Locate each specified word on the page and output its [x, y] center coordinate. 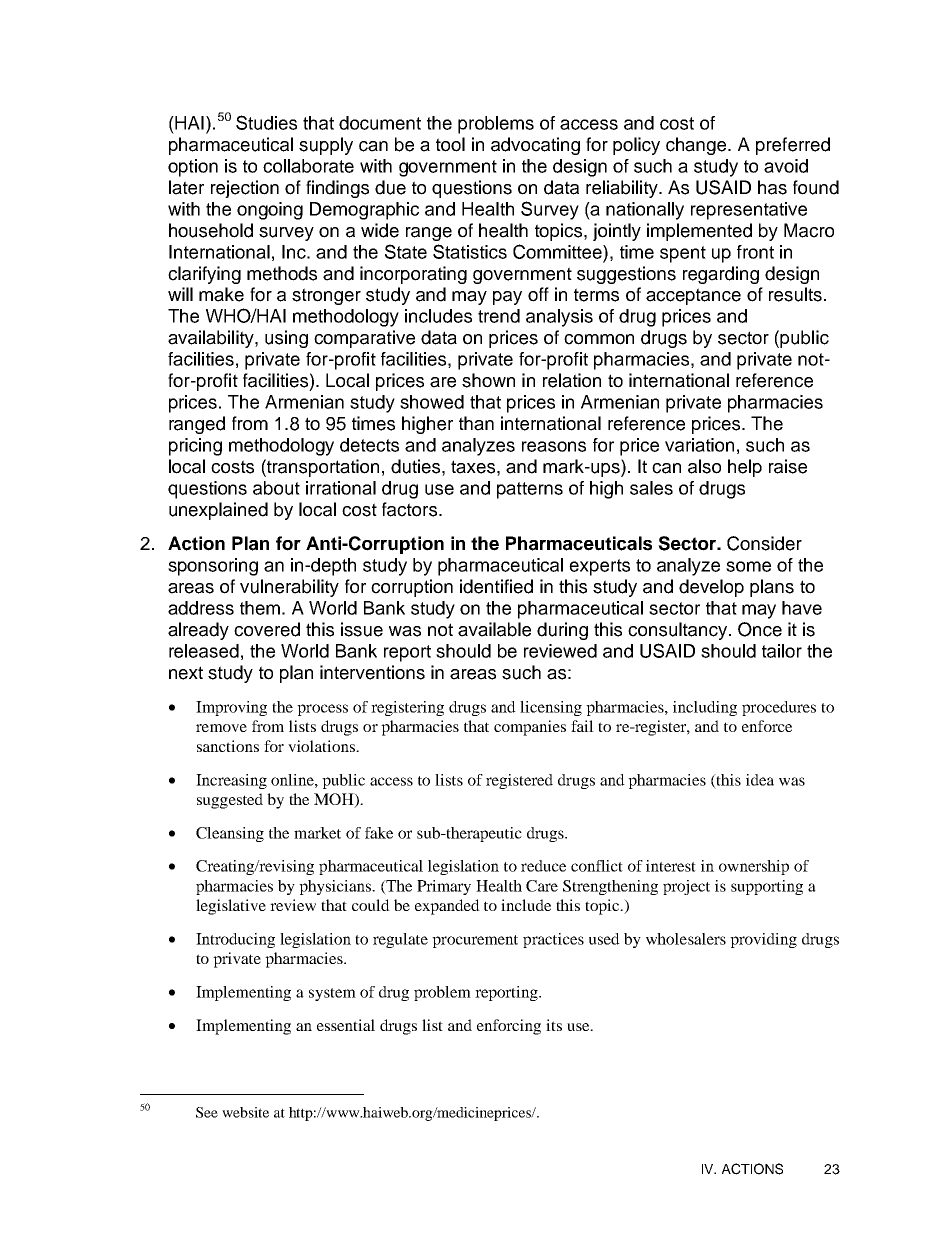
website [245, 1112]
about [276, 488]
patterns [530, 490]
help [745, 468]
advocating [535, 146]
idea [760, 780]
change [697, 146]
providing [763, 940]
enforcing [509, 1027]
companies [530, 728]
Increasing [231, 781]
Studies [266, 122]
